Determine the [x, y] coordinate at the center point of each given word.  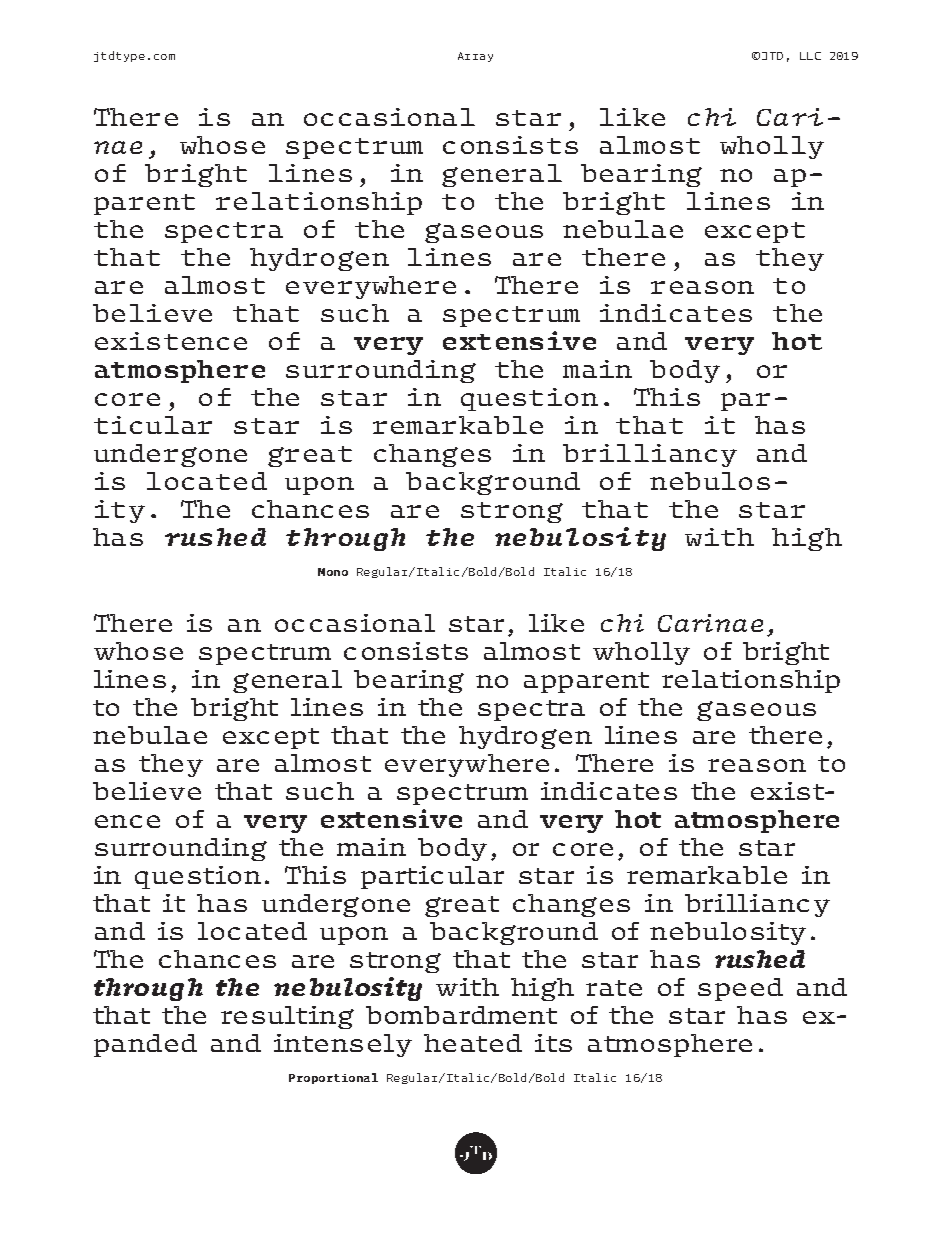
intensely [343, 1045]
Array [475, 57]
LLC [810, 56]
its [553, 1043]
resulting [287, 1017]
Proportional [333, 1078]
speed [740, 989]
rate [614, 988]
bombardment [461, 1015]
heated [473, 1043]
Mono [333, 572]
